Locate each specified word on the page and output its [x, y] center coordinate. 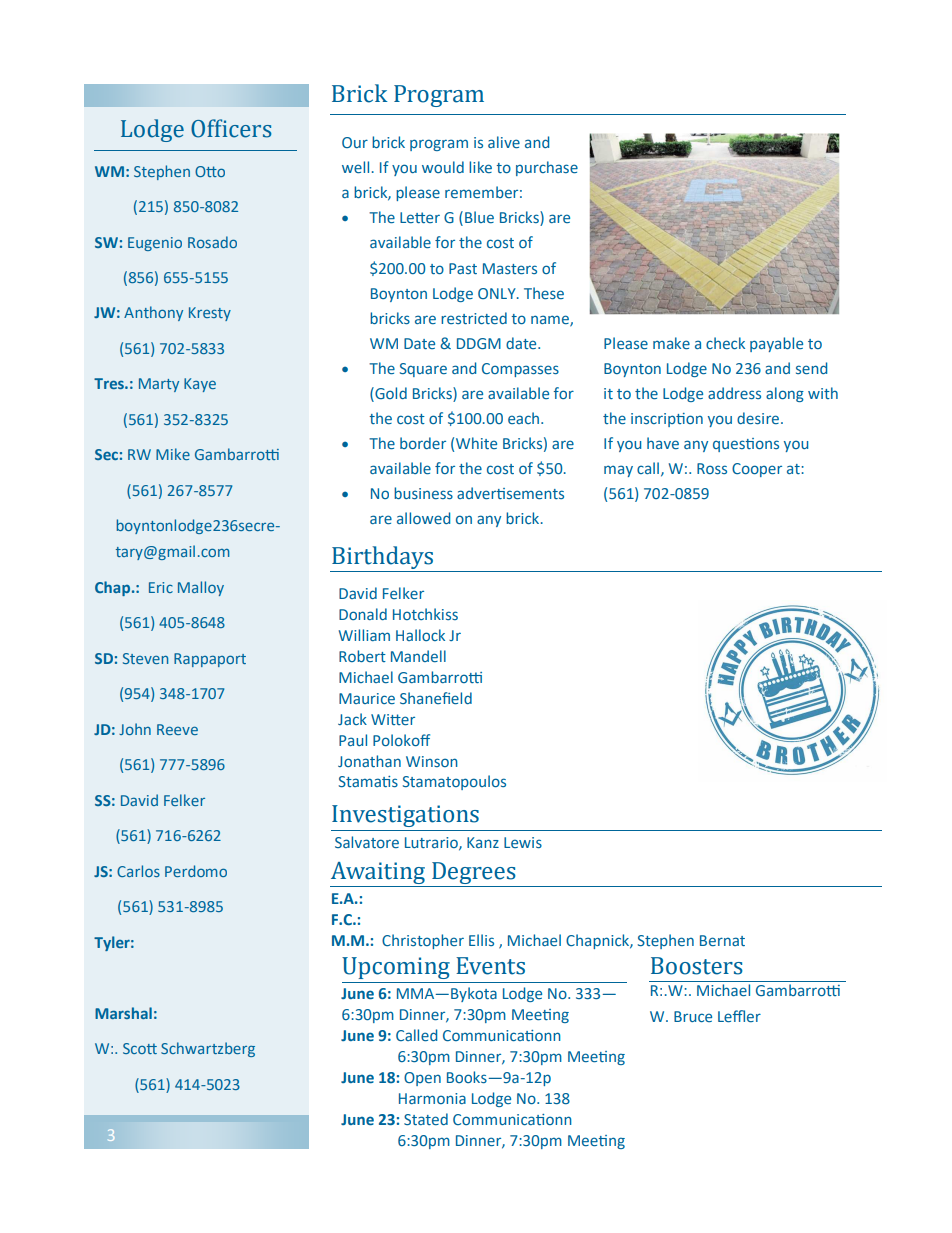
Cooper [757, 470]
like [480, 167]
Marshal [123, 1013]
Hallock [420, 635]
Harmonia [432, 1098]
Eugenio [155, 244]
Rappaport [210, 660]
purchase [547, 168]
